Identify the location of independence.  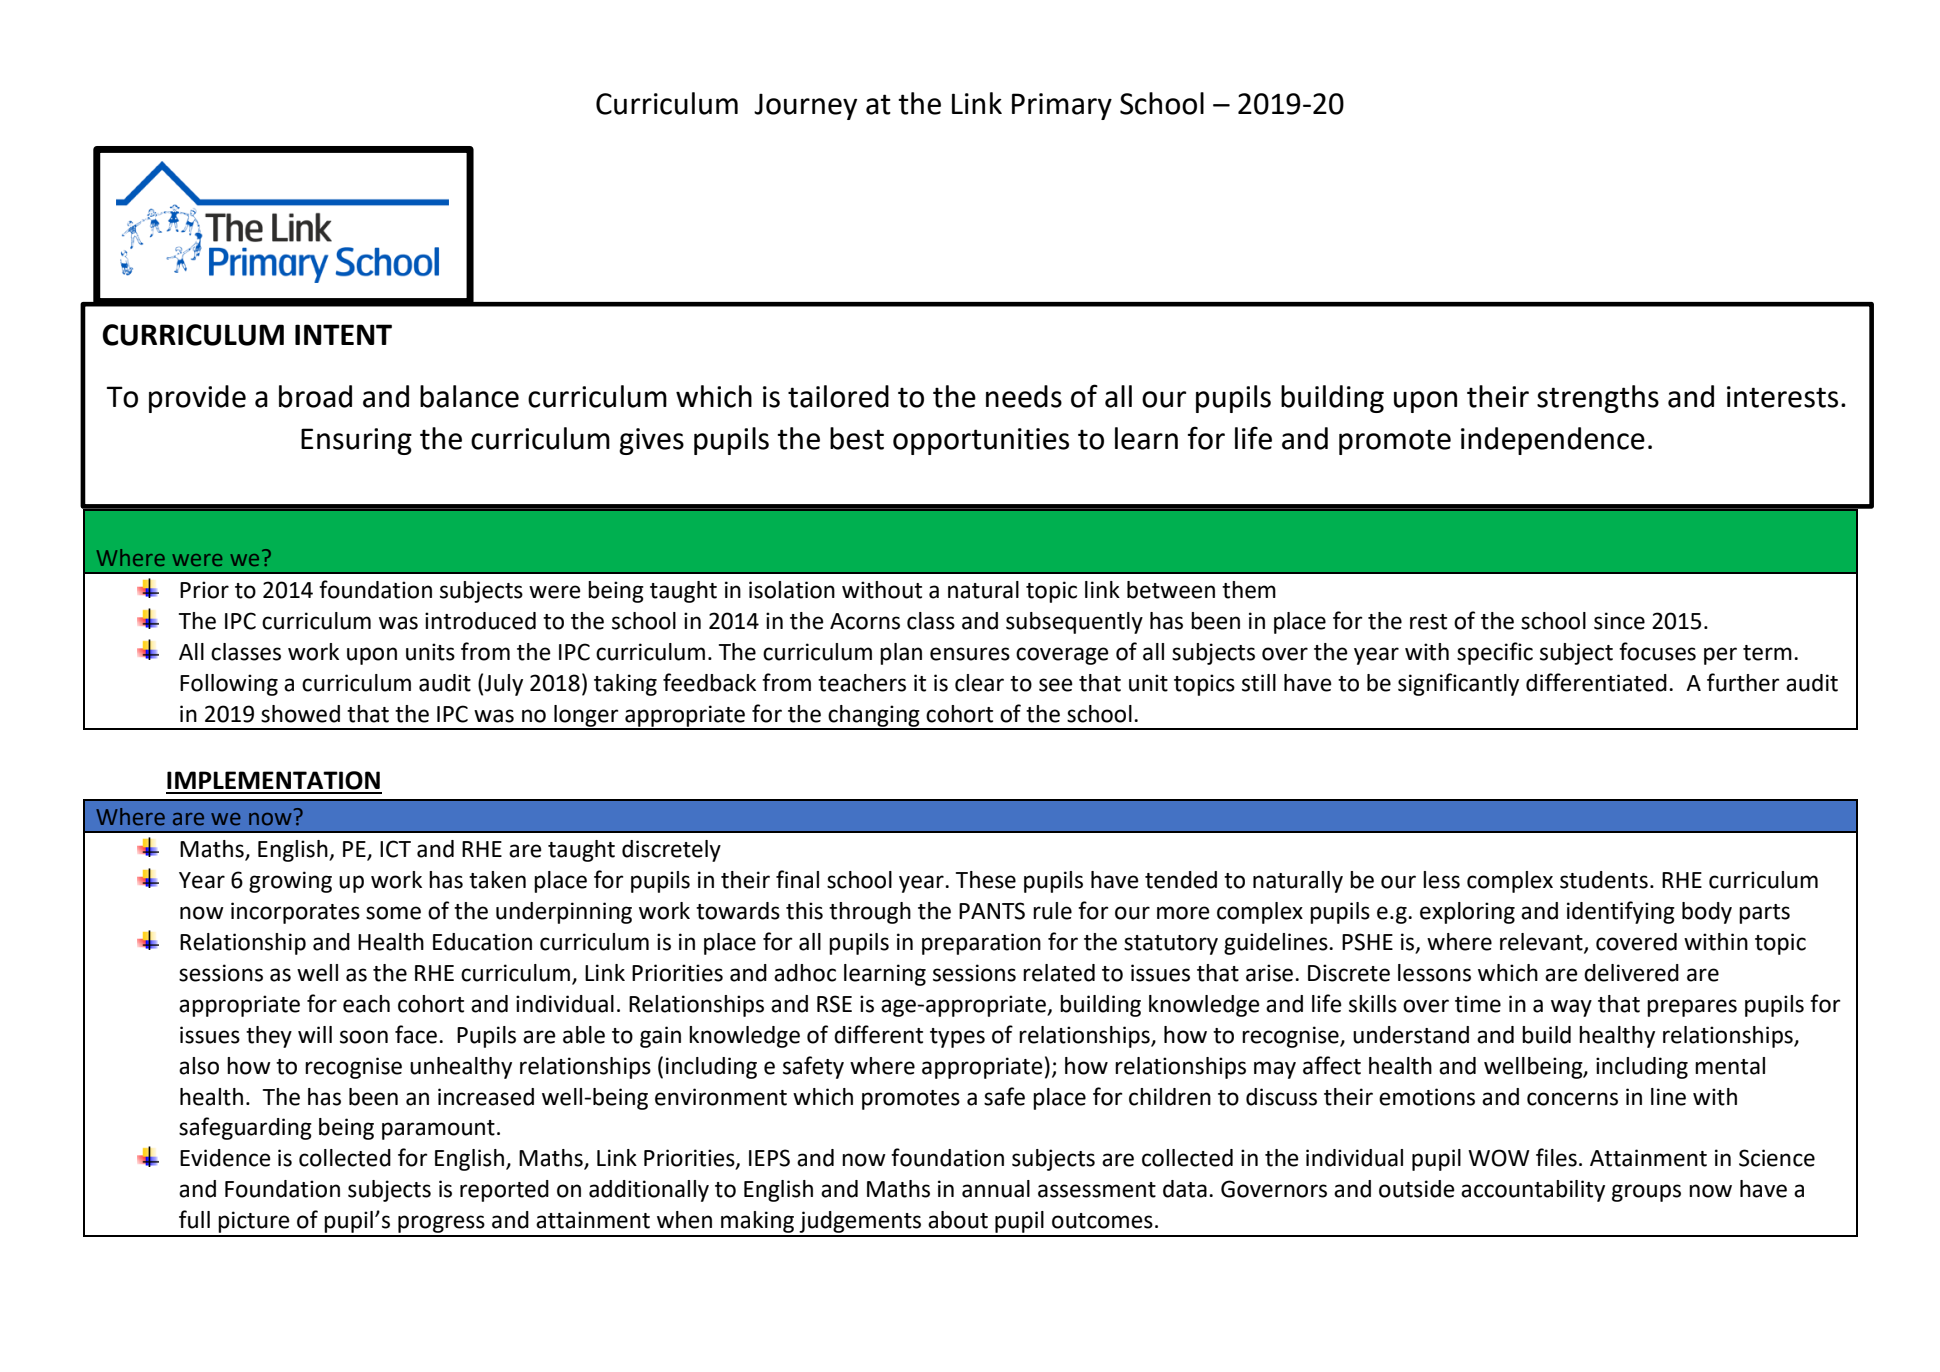
(1553, 441).
